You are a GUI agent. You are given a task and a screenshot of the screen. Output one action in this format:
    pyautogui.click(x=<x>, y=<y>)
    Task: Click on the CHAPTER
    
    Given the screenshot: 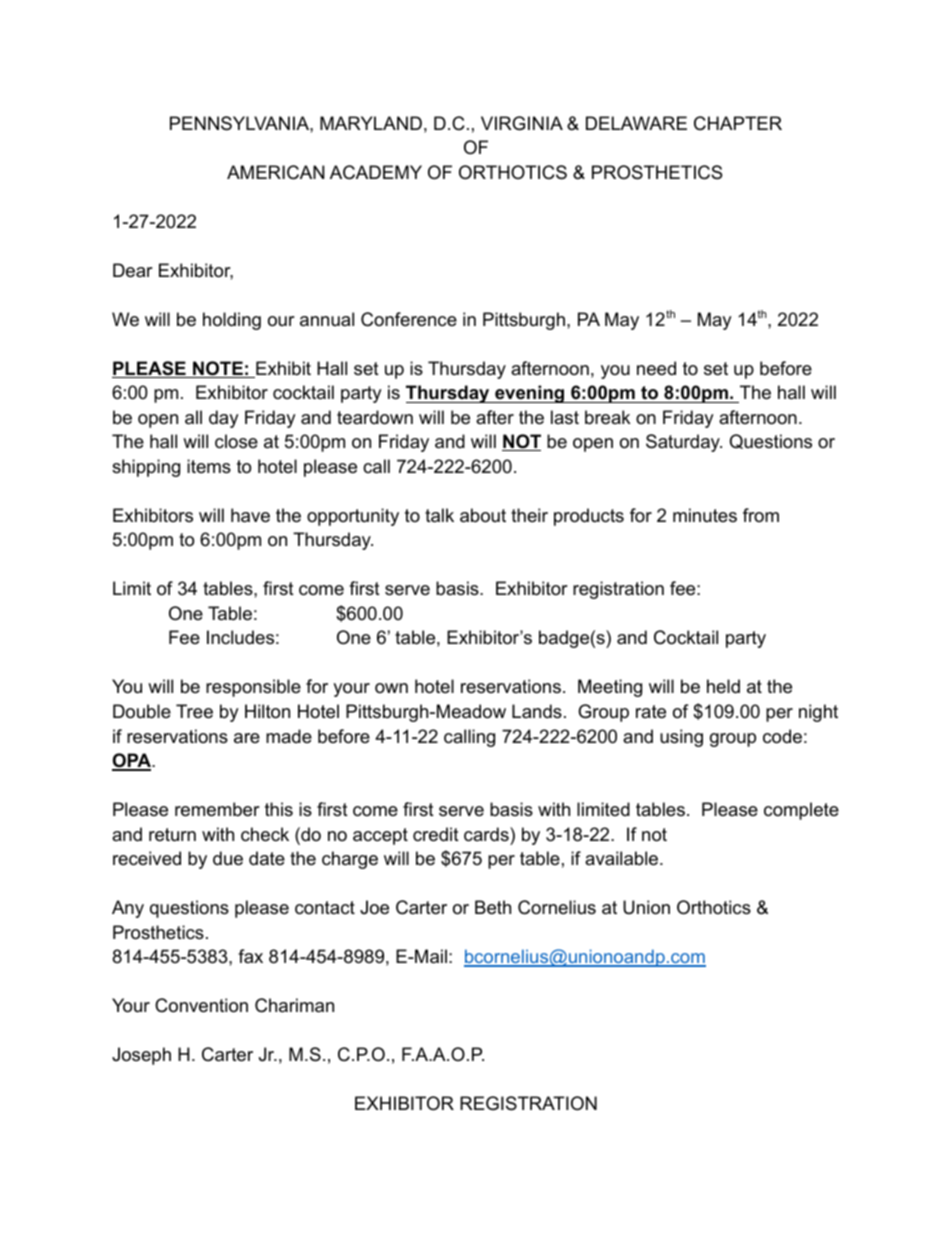 What is the action you would take?
    pyautogui.click(x=738, y=123)
